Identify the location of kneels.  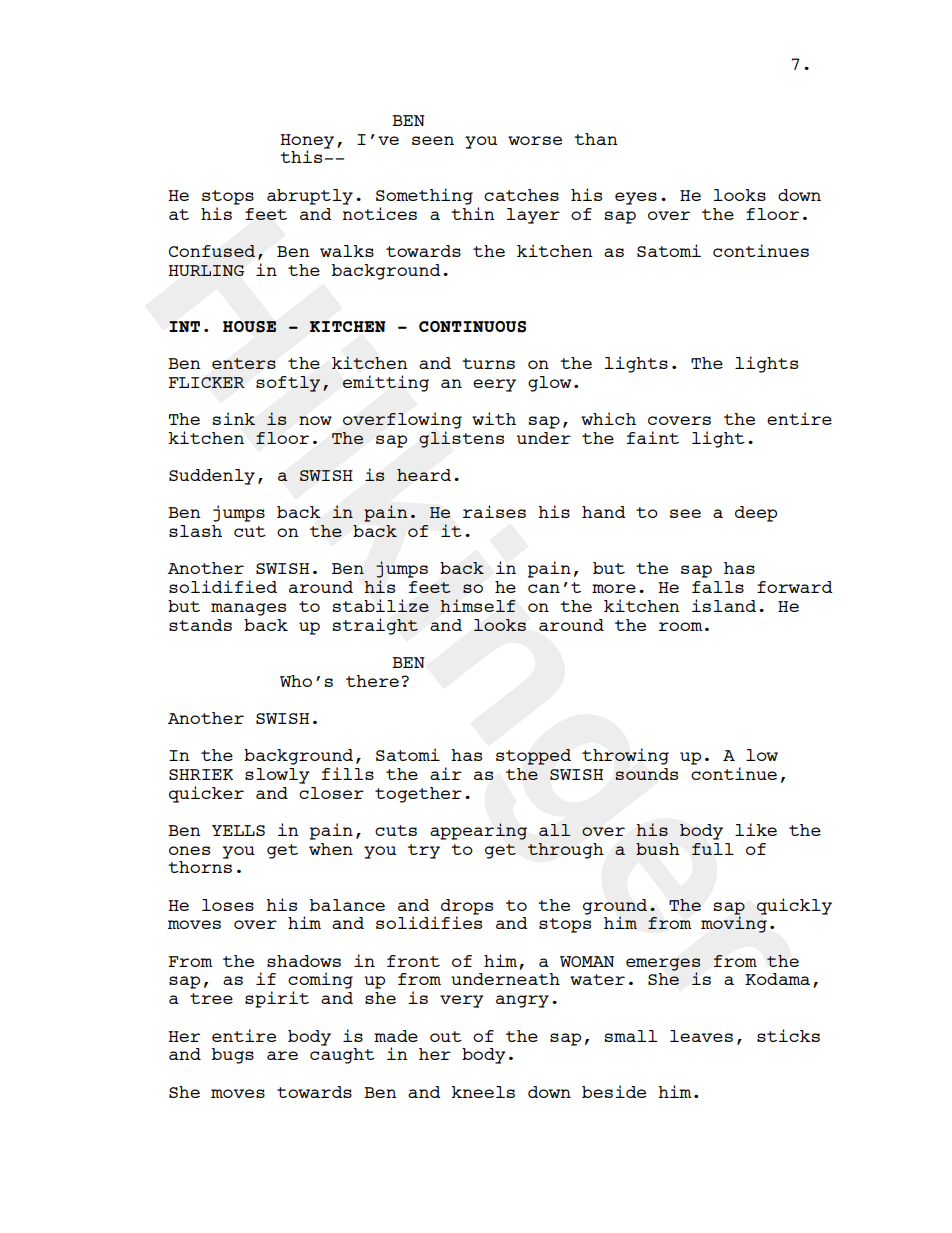
(483, 1092).
